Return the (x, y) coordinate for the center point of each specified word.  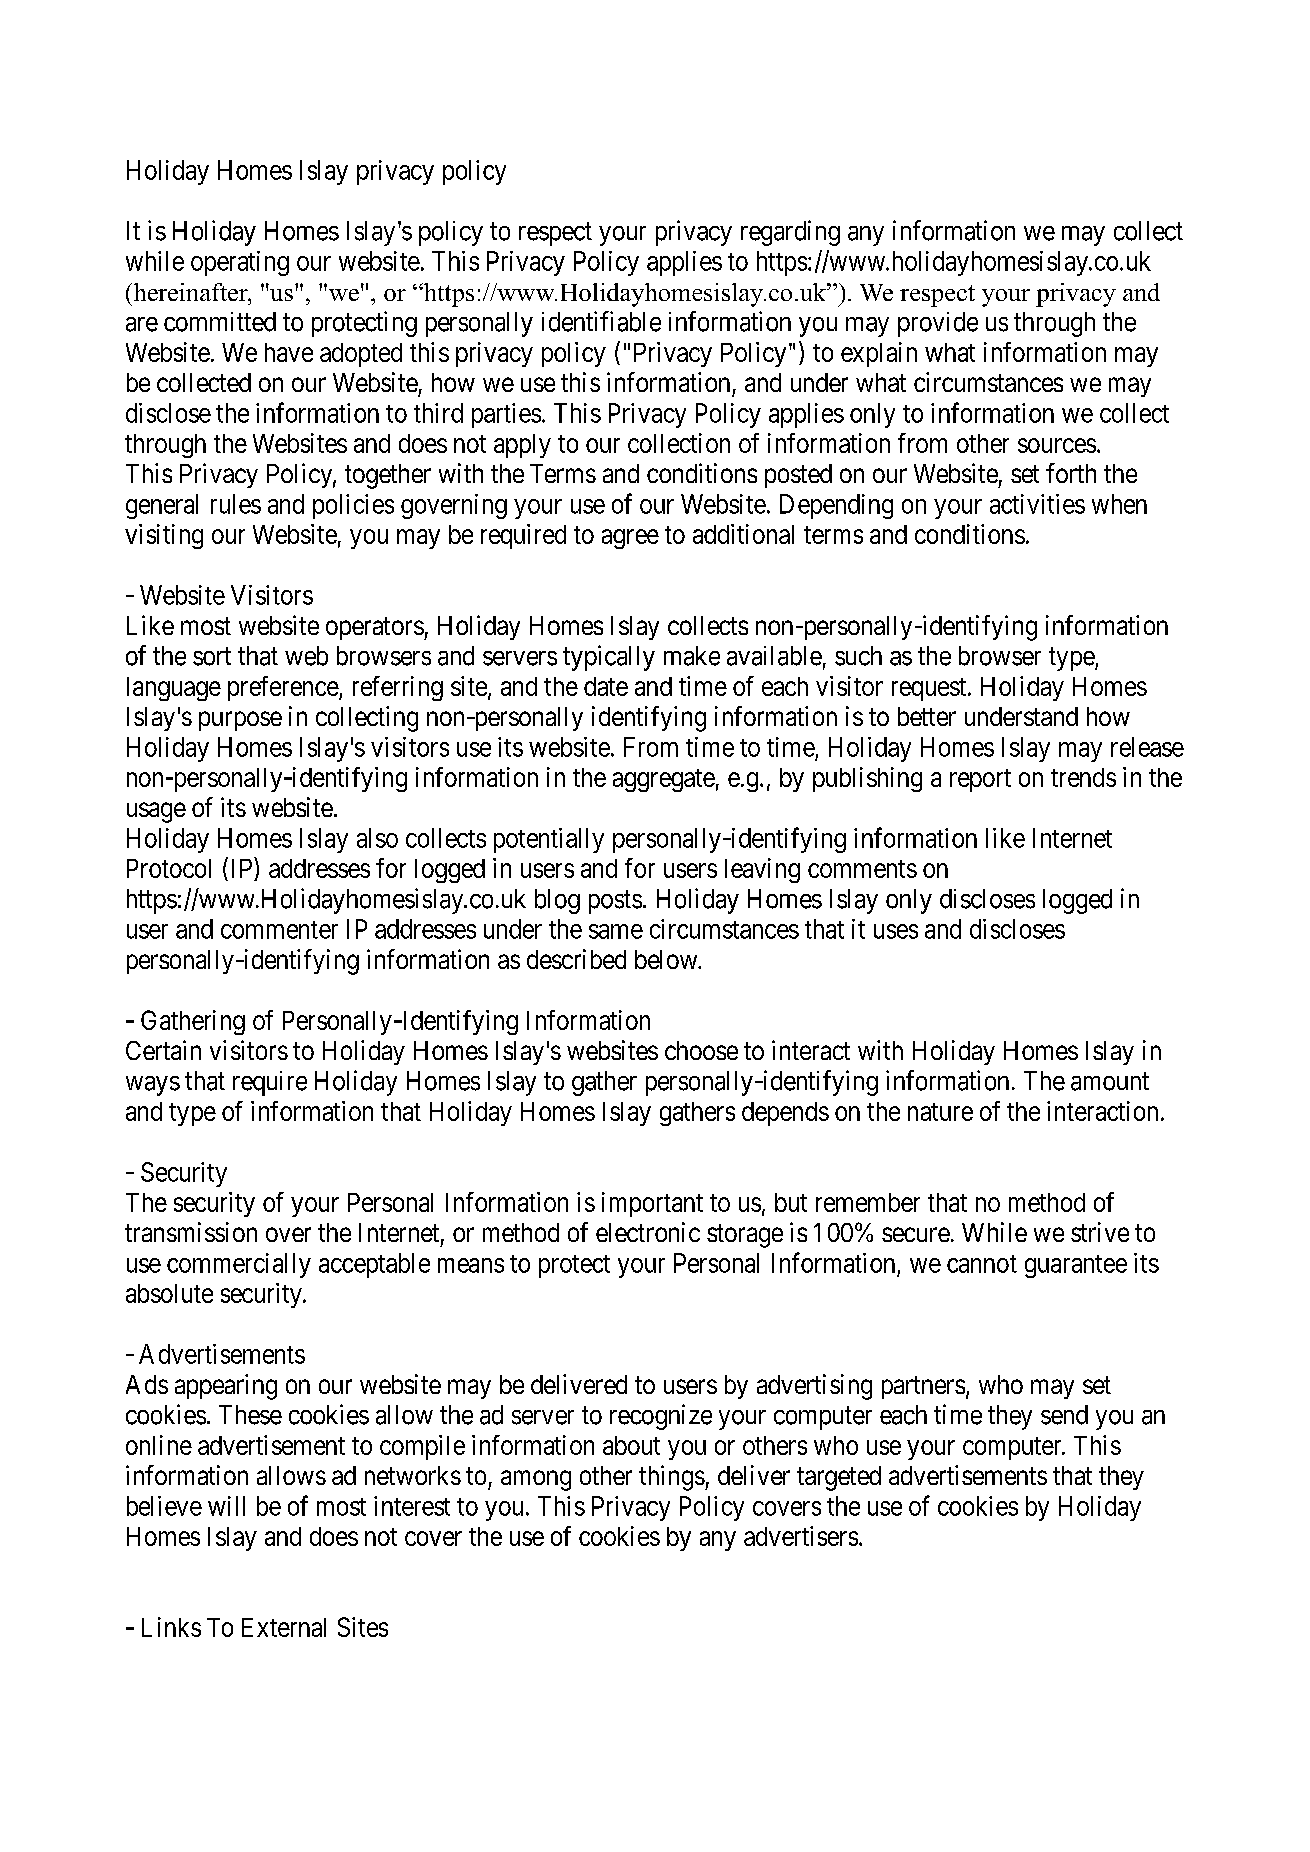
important (652, 1204)
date (606, 686)
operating (240, 263)
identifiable (601, 321)
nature (940, 1112)
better (927, 716)
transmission (191, 1232)
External (284, 1627)
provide (938, 324)
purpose (240, 721)
